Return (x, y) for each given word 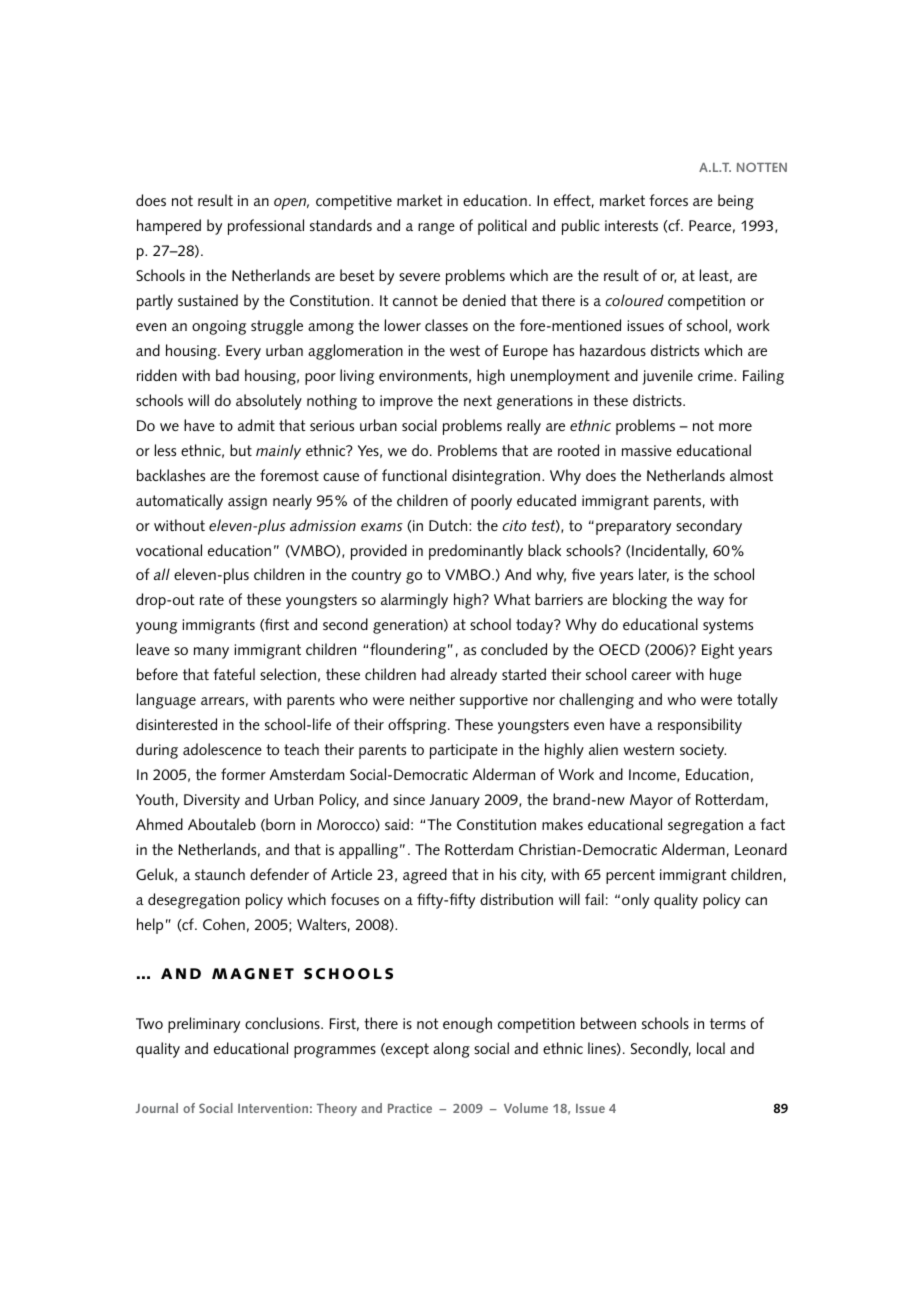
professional (266, 227)
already (473, 676)
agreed (425, 876)
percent (630, 876)
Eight (718, 651)
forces (668, 200)
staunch (220, 874)
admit (256, 425)
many (211, 653)
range (436, 229)
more (735, 427)
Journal (157, 1108)
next (478, 400)
